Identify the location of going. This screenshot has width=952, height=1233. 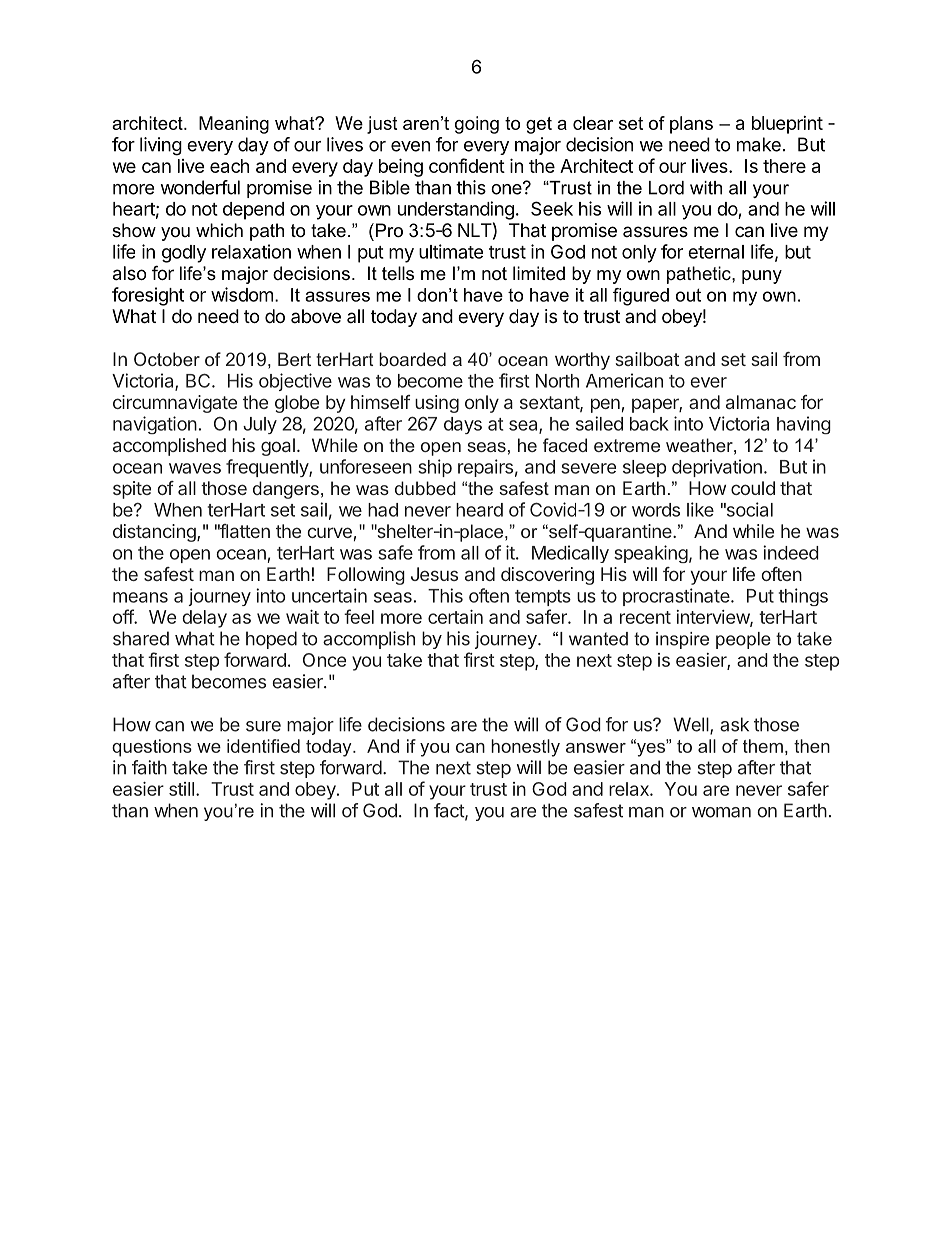
(477, 125).
